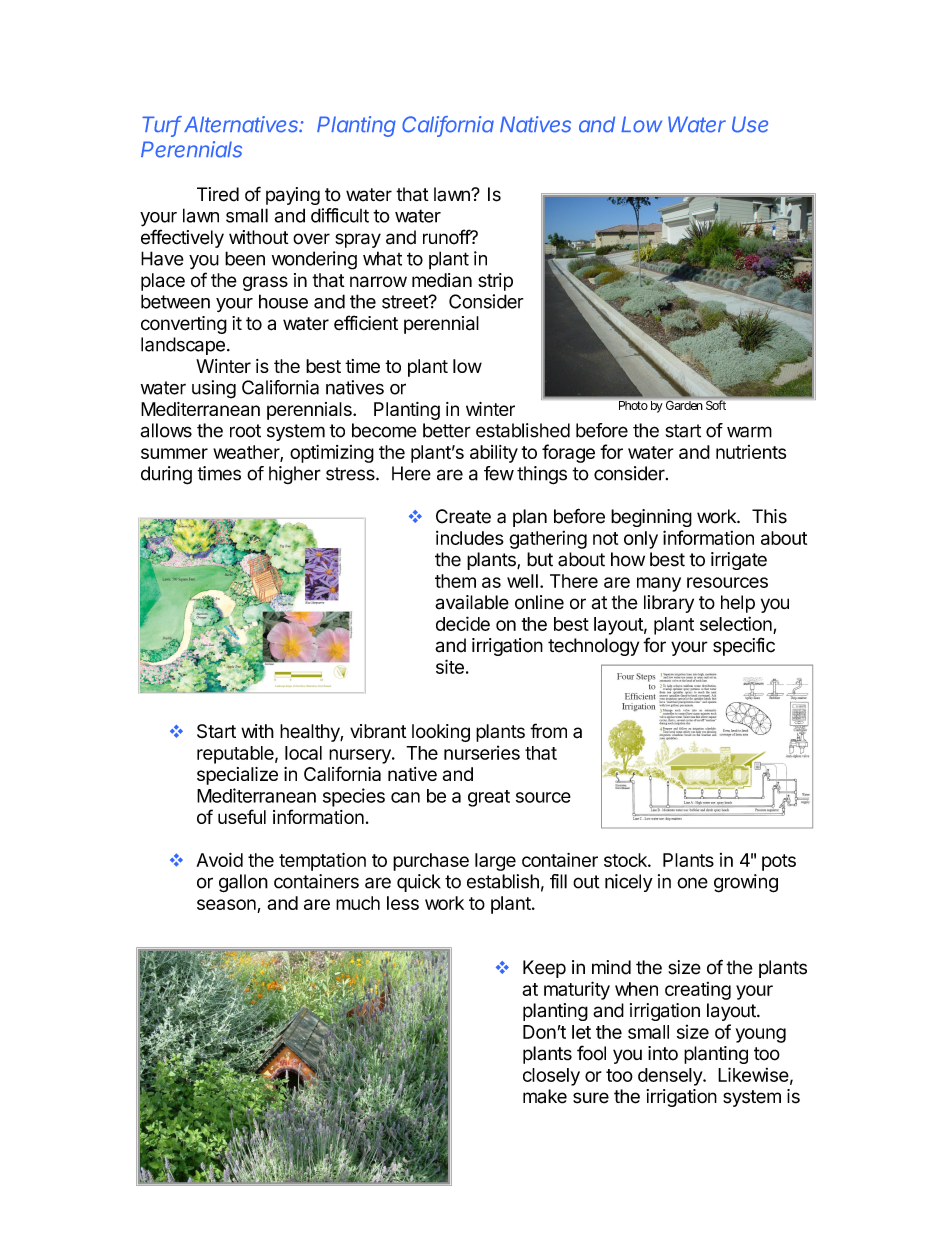 The image size is (952, 1233). I want to click on strip, so click(495, 282).
